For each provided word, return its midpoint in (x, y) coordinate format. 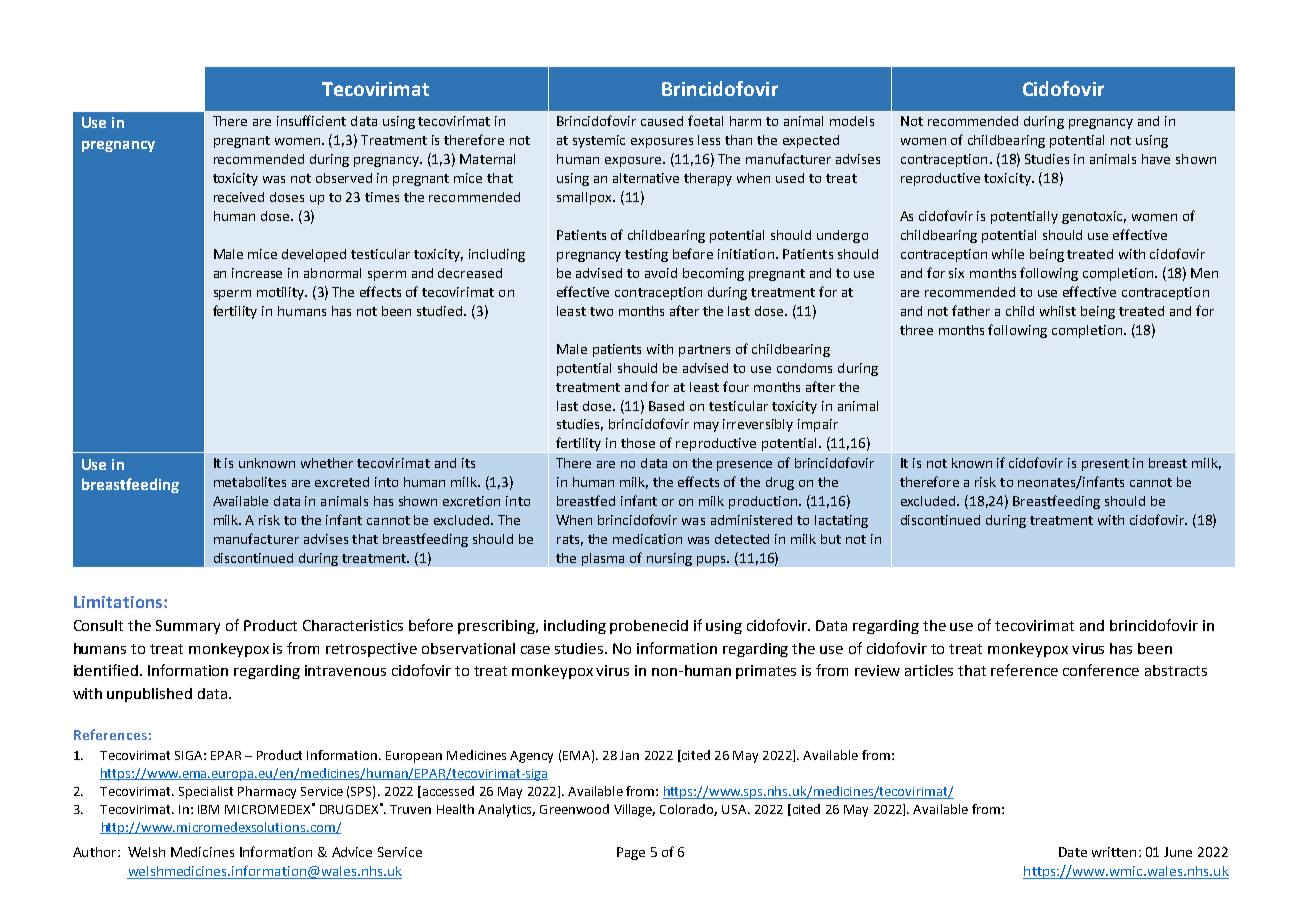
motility (282, 293)
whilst (1058, 311)
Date (1073, 852)
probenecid (649, 627)
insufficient (311, 120)
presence (744, 466)
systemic (599, 141)
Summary (188, 627)
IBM (208, 809)
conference (1101, 670)
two (601, 311)
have (1156, 159)
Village (634, 810)
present (1105, 465)
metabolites (250, 482)
